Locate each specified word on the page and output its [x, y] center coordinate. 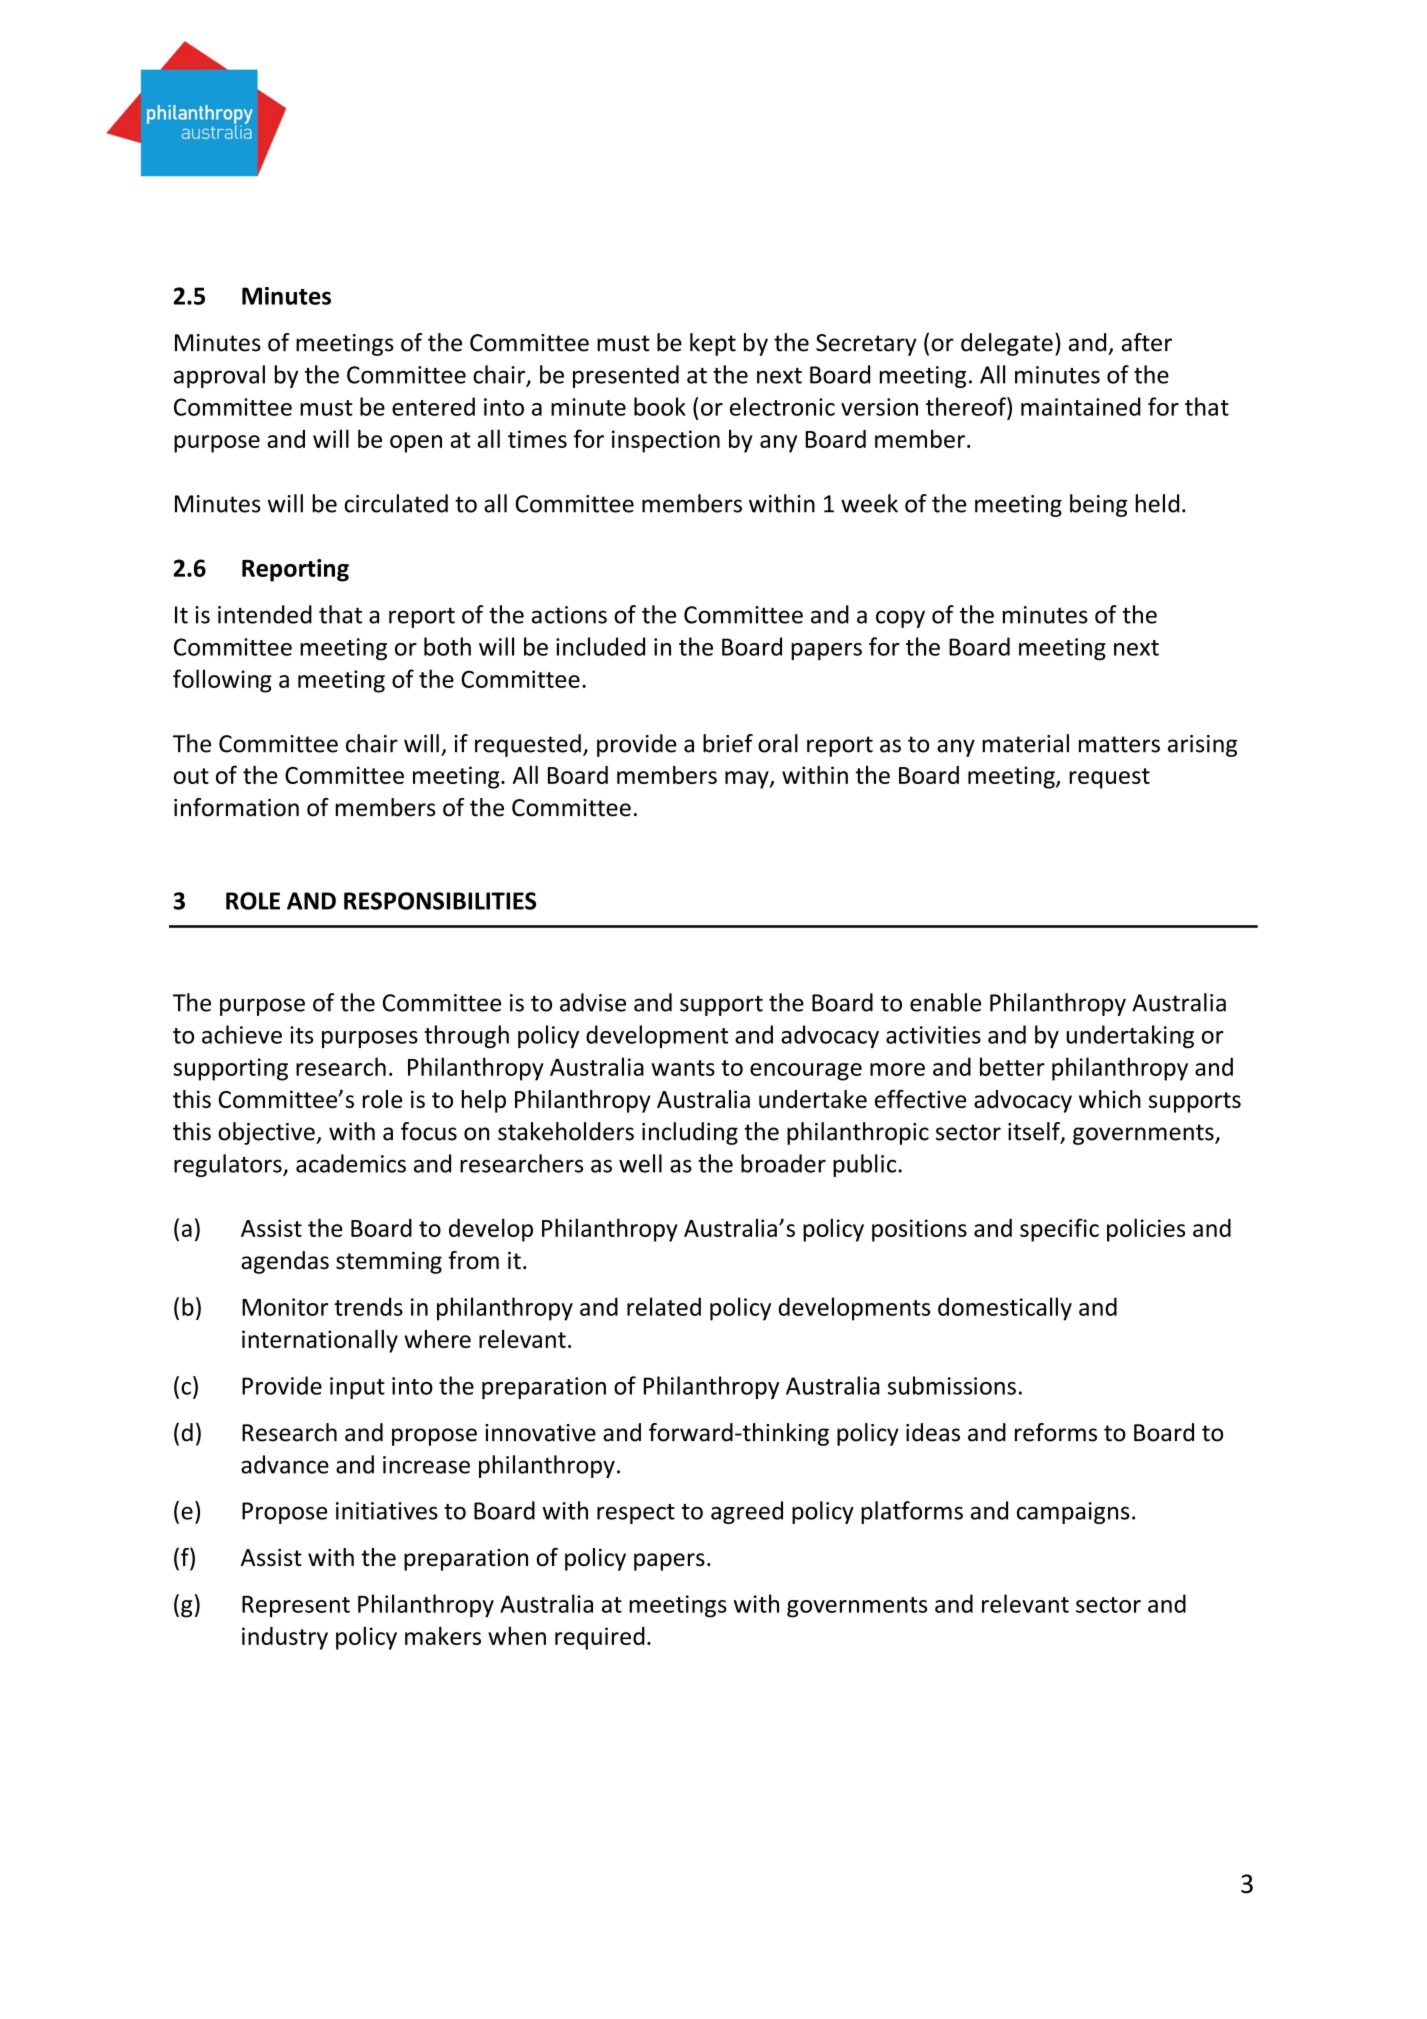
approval [219, 376]
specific [1059, 1230]
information [236, 807]
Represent [296, 1607]
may [748, 780]
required [600, 1638]
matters [1119, 744]
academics [351, 1163]
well [640, 1163]
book [660, 406]
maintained [1081, 406]
